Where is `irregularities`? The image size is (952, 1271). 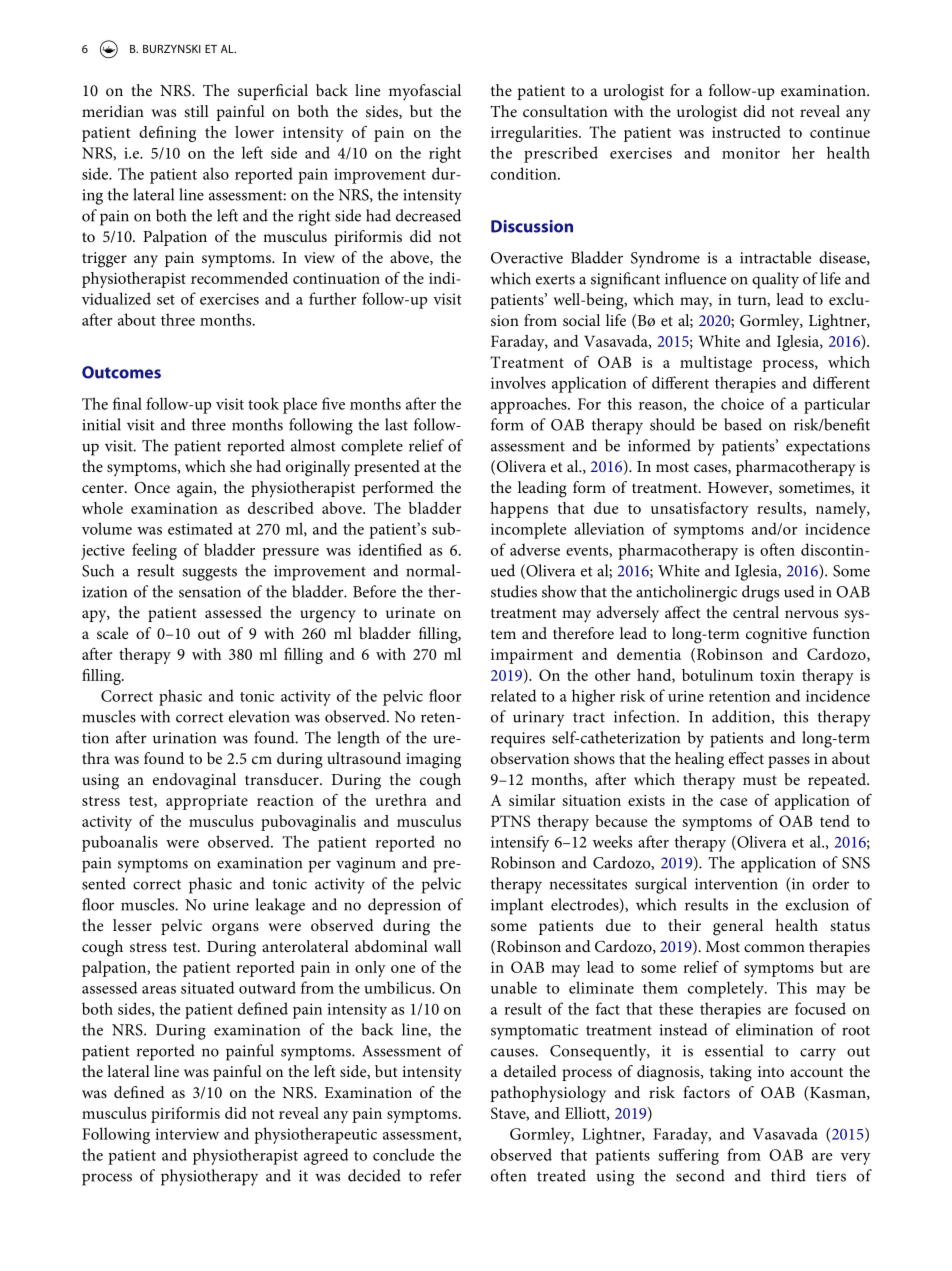 irregularities is located at coordinates (535, 134).
